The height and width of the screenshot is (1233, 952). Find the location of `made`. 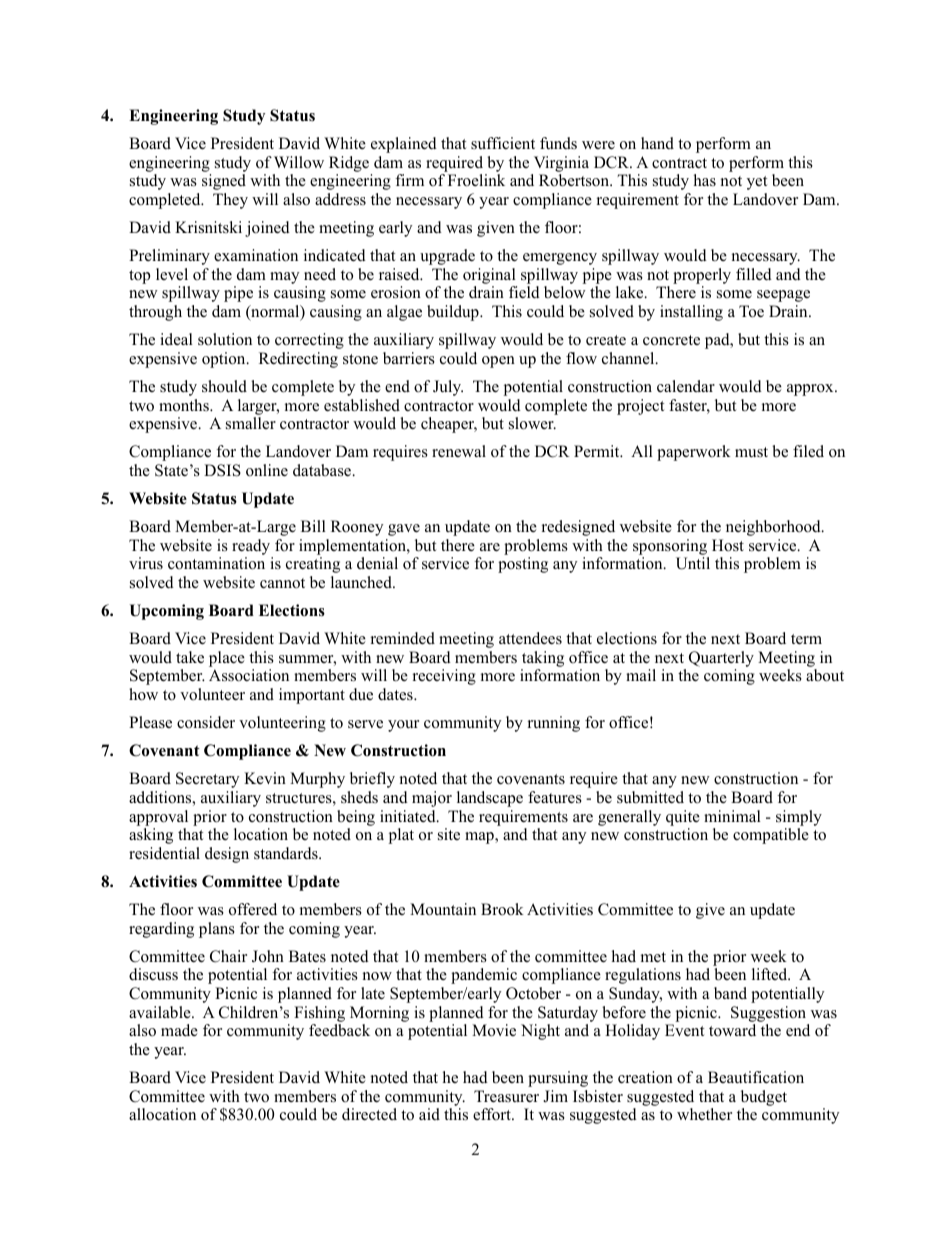

made is located at coordinates (179, 1030).
